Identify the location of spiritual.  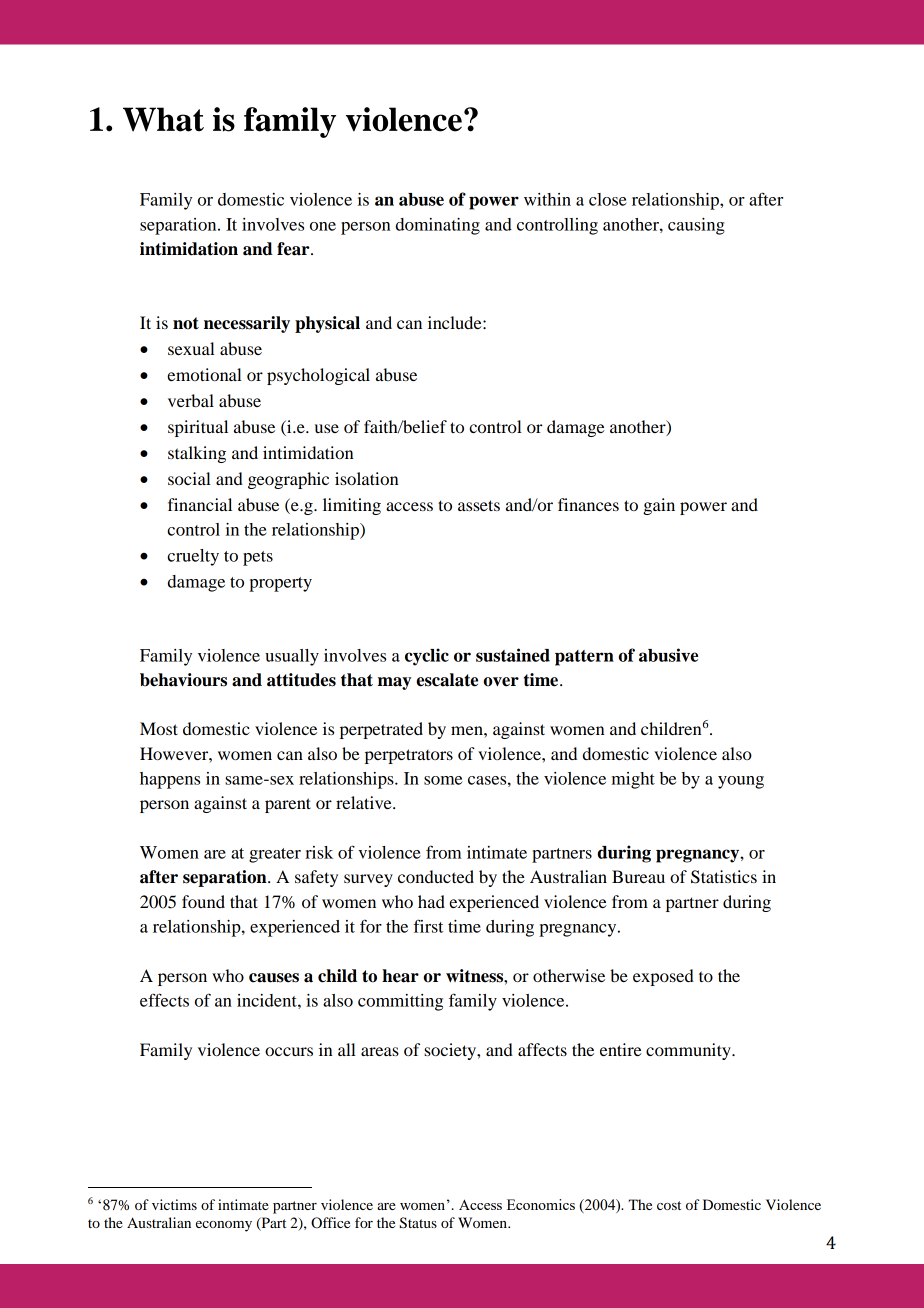
(198, 428).
